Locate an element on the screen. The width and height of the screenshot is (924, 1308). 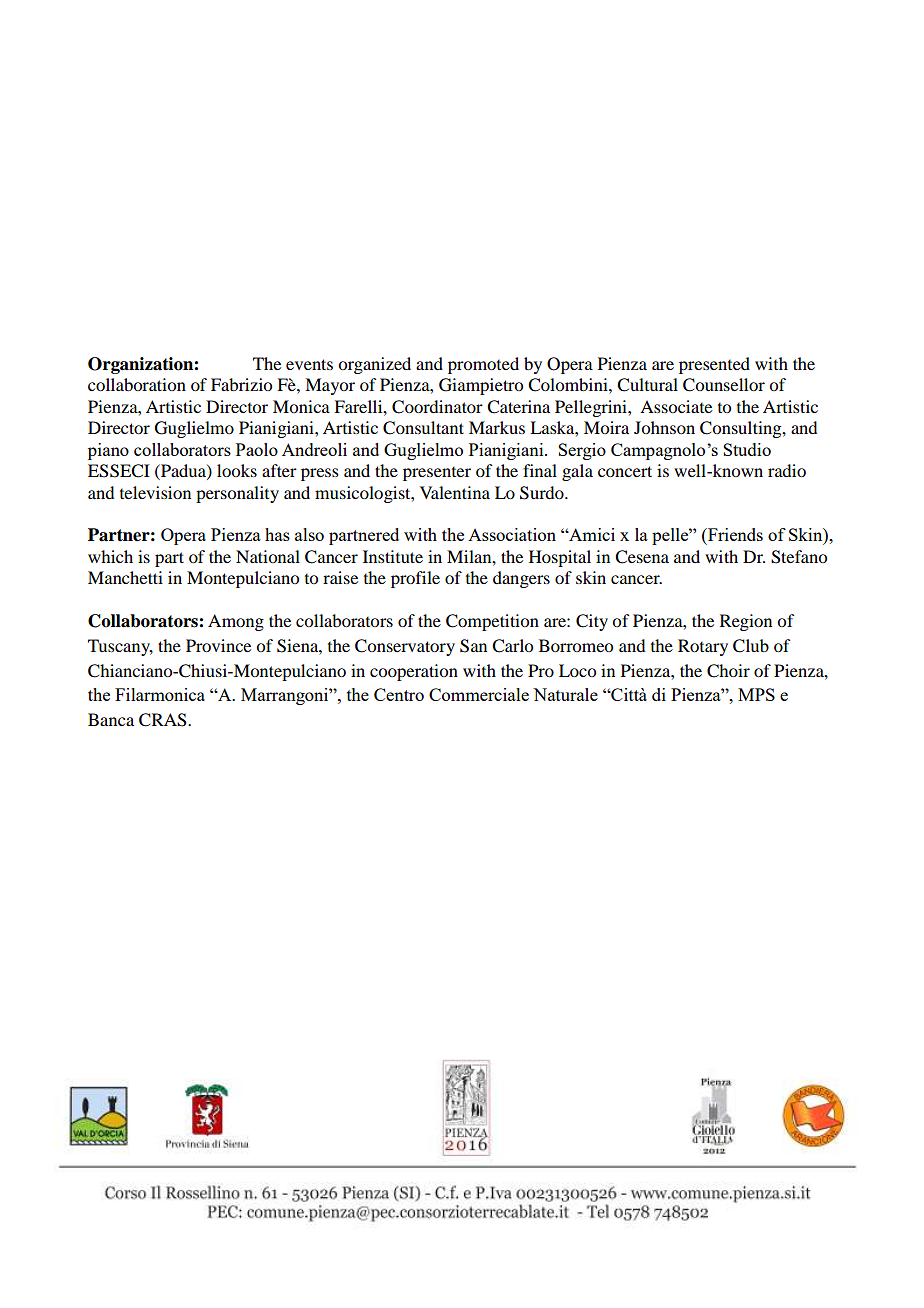
television is located at coordinates (155, 492).
